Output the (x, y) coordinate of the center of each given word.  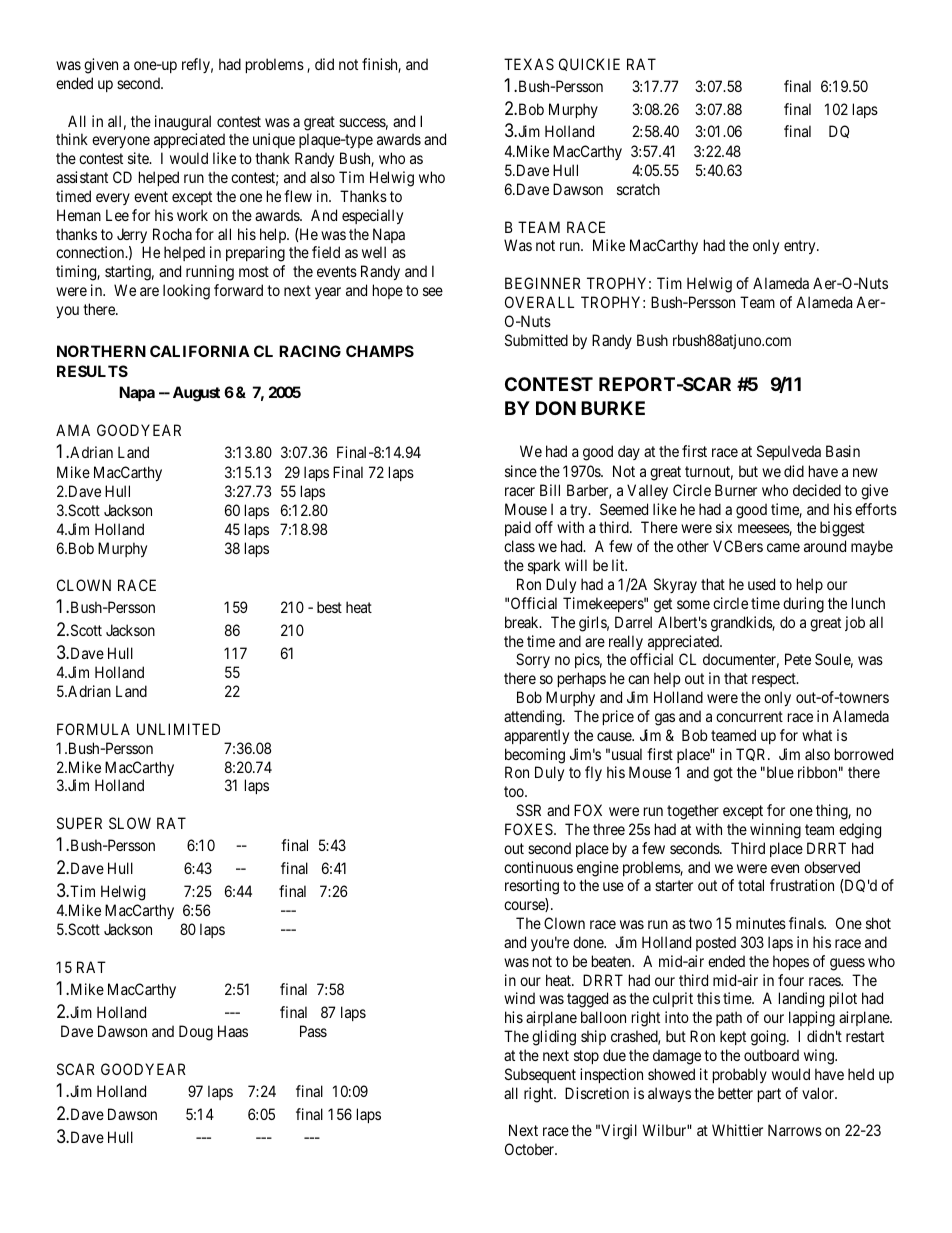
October (531, 1149)
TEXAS (529, 64)
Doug (196, 1033)
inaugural (183, 123)
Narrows (795, 1130)
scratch (638, 189)
